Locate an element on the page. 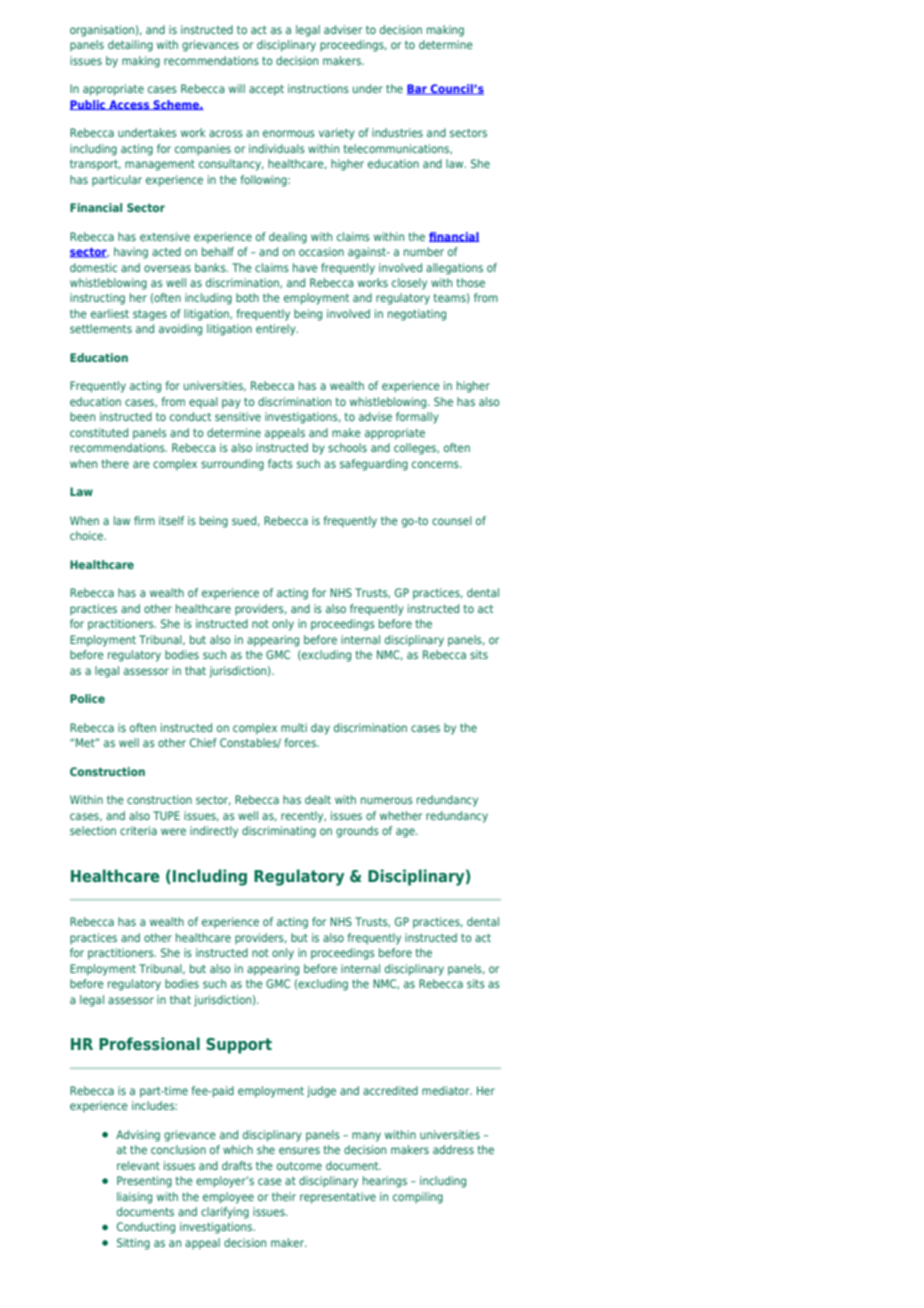 The image size is (924, 1308). negotiating is located at coordinates (417, 315).
